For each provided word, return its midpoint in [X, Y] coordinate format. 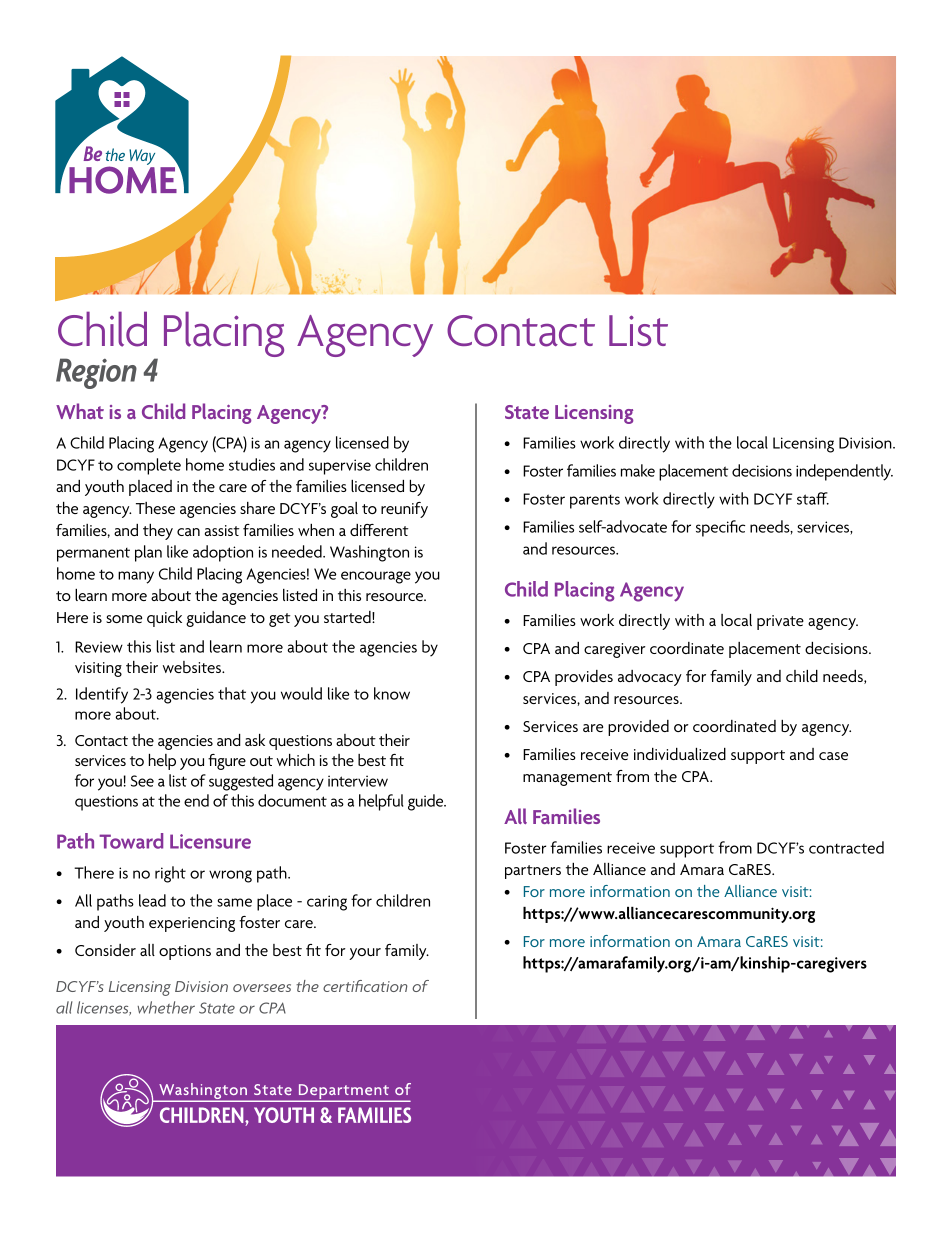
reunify [404, 510]
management [567, 779]
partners [533, 872]
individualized [680, 754]
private [780, 622]
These [155, 508]
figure [227, 762]
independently [844, 472]
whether [166, 1007]
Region [96, 373]
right [170, 874]
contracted [846, 847]
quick [164, 619]
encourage [376, 577]
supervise [340, 467]
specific [720, 528]
